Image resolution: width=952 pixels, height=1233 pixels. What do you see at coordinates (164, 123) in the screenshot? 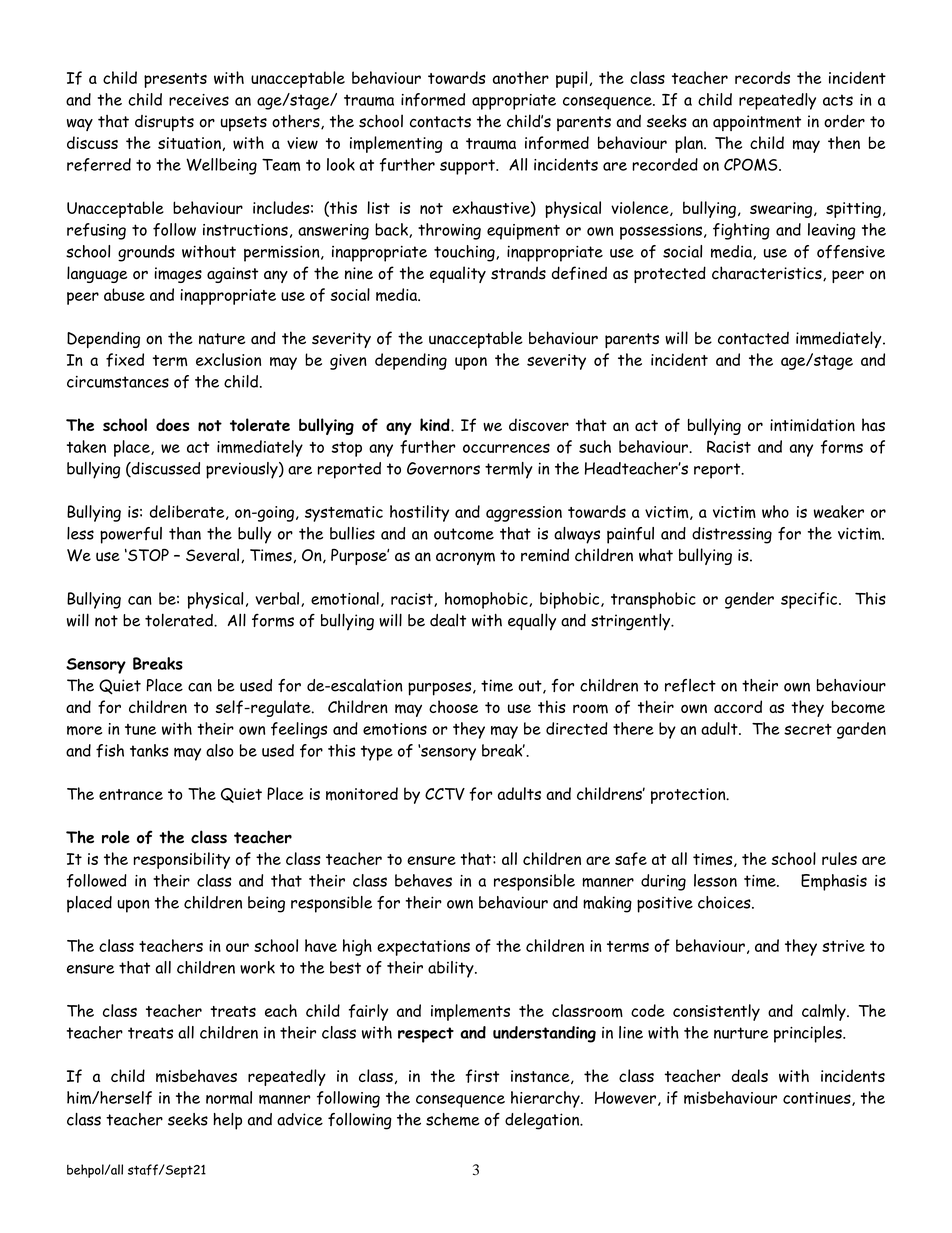
I see `disrupts` at bounding box center [164, 123].
